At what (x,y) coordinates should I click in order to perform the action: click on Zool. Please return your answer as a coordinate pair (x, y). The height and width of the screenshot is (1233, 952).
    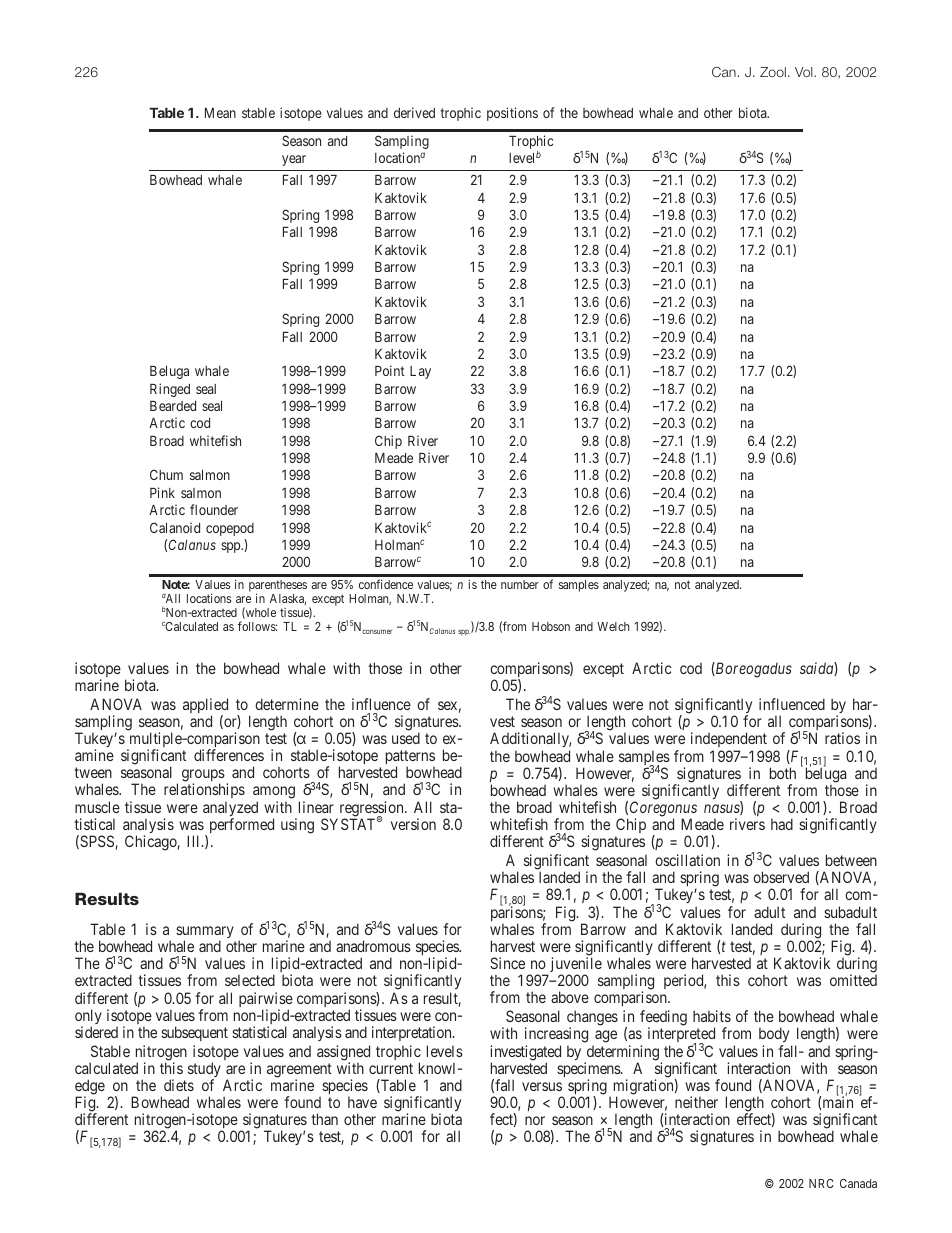
    Looking at the image, I should click on (773, 72).
